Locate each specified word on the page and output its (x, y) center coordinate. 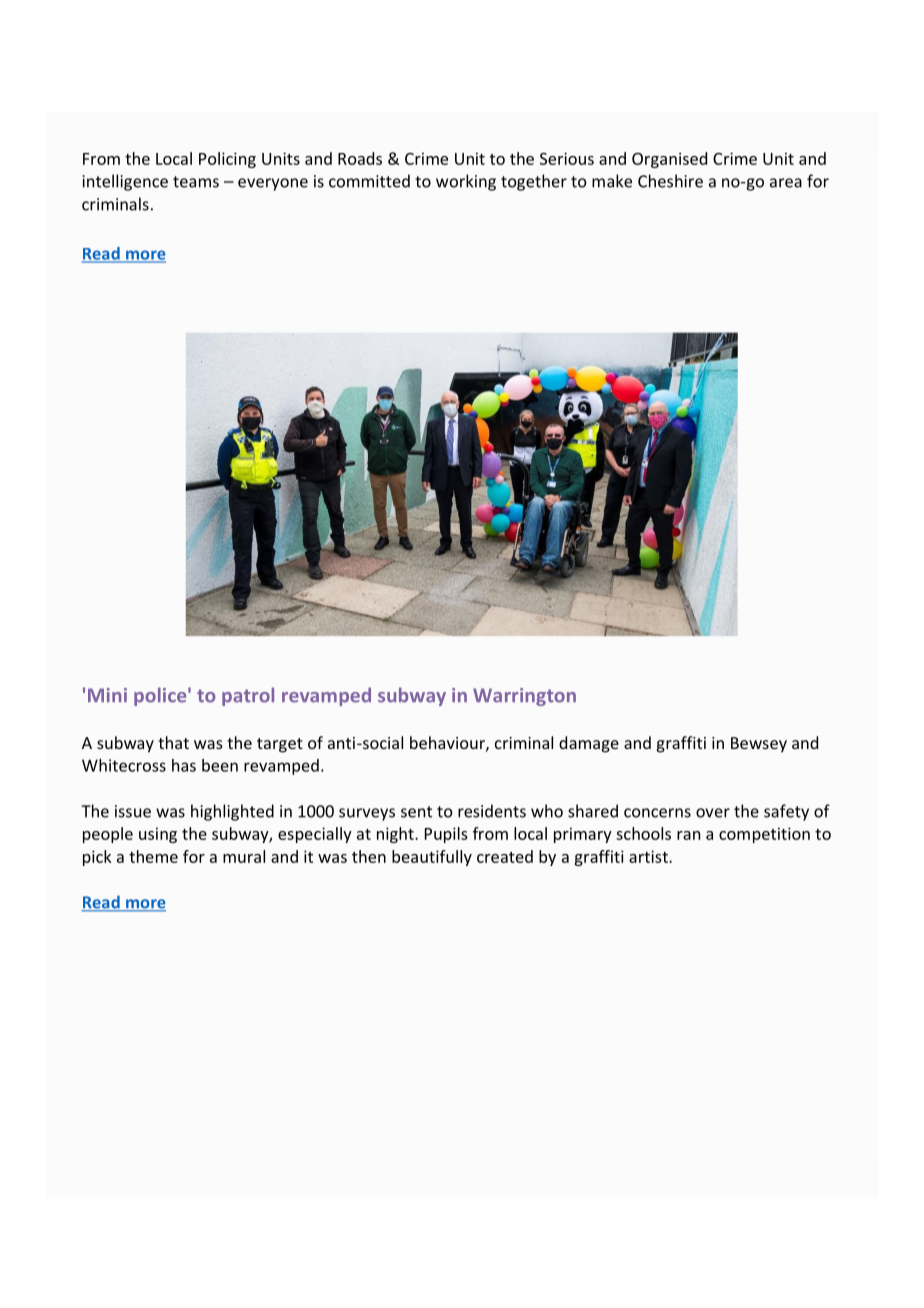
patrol (248, 696)
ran (688, 835)
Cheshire (670, 181)
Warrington (524, 697)
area (786, 183)
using (158, 835)
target (280, 745)
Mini (107, 695)
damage (589, 744)
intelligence (125, 182)
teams (196, 182)
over (713, 813)
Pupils (446, 835)
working (466, 182)
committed (369, 181)
